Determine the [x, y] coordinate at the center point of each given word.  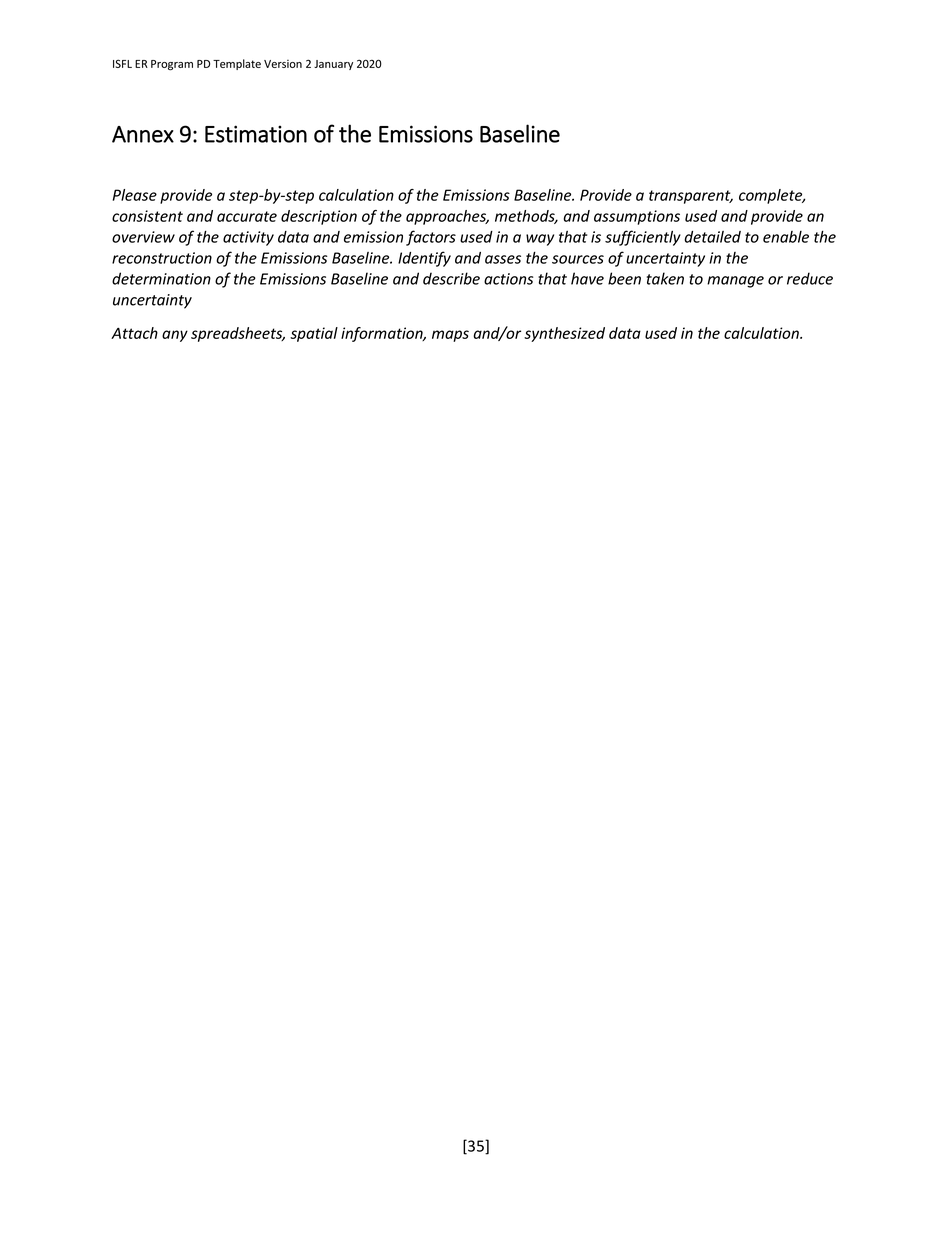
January [333, 65]
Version [283, 64]
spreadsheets [238, 334]
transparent [691, 197]
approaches [447, 217]
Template [237, 64]
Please [135, 195]
